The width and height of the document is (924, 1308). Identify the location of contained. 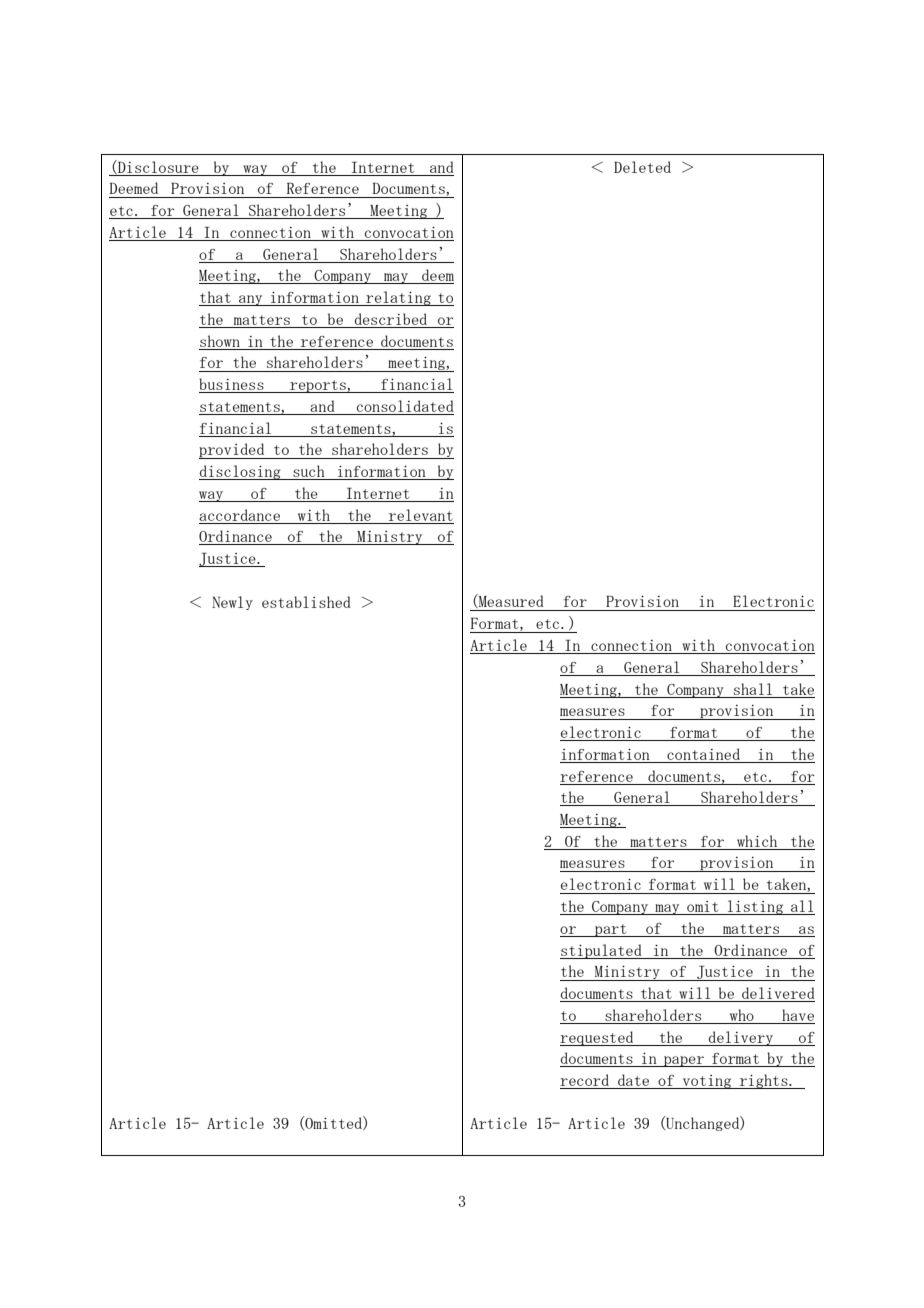
(703, 754).
